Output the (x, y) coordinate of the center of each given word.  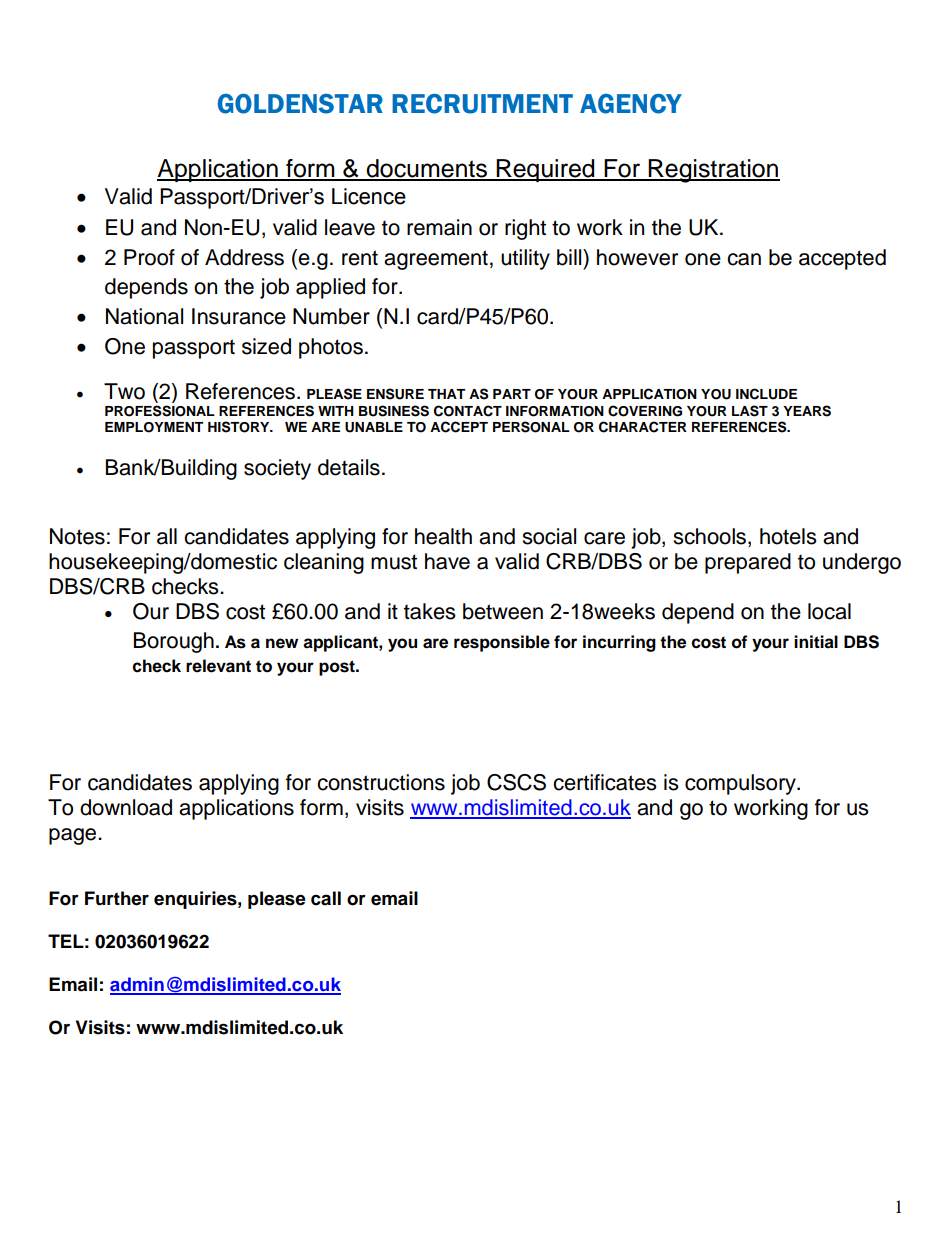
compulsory (741, 784)
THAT (446, 394)
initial (816, 642)
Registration (713, 171)
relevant (218, 666)
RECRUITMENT (482, 104)
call (326, 898)
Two (124, 391)
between (503, 611)
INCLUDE (766, 394)
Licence (369, 196)
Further (117, 898)
